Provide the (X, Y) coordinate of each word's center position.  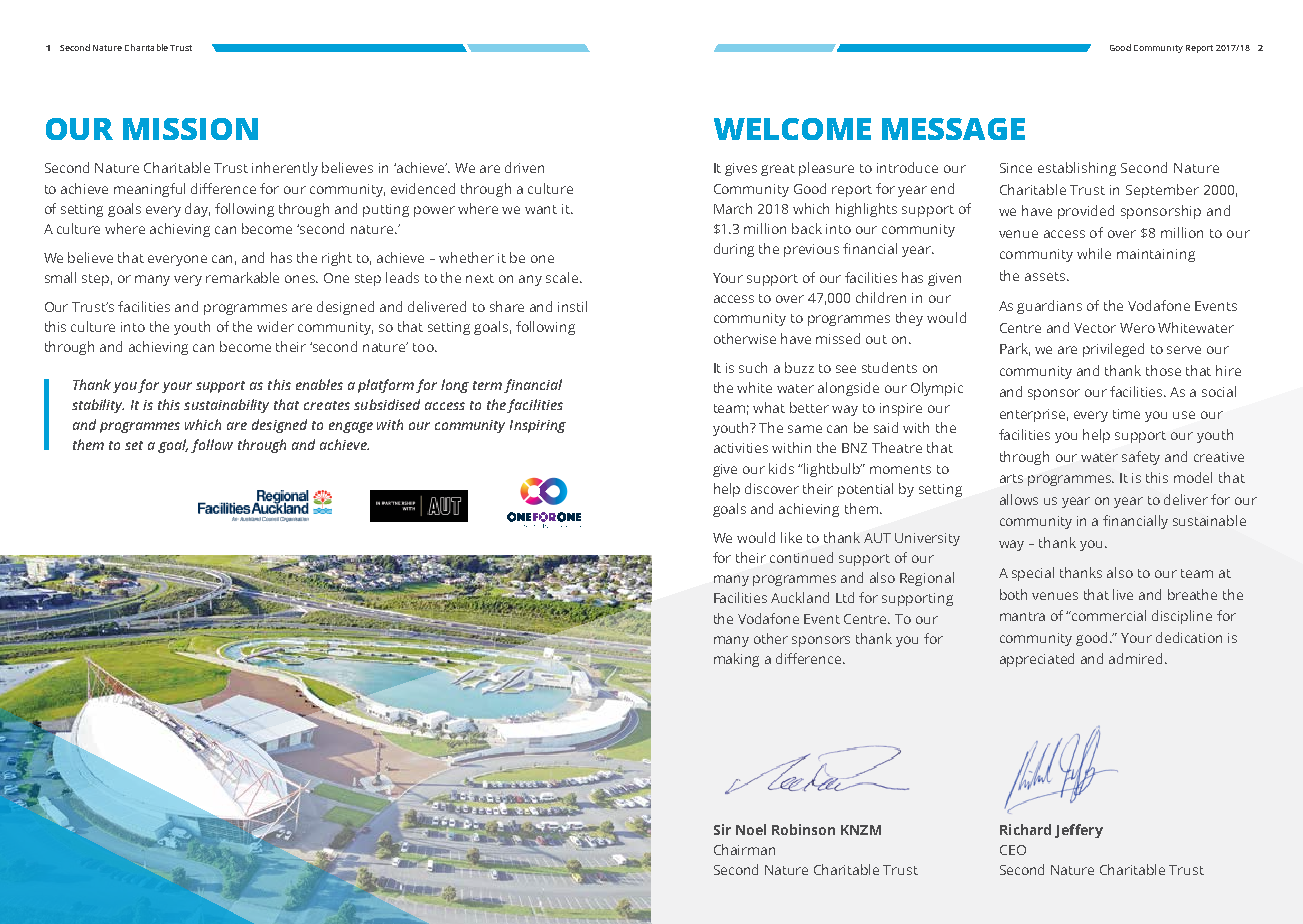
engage (351, 427)
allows (1019, 499)
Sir (722, 829)
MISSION (190, 129)
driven (524, 167)
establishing (1077, 169)
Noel (751, 829)
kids (781, 468)
